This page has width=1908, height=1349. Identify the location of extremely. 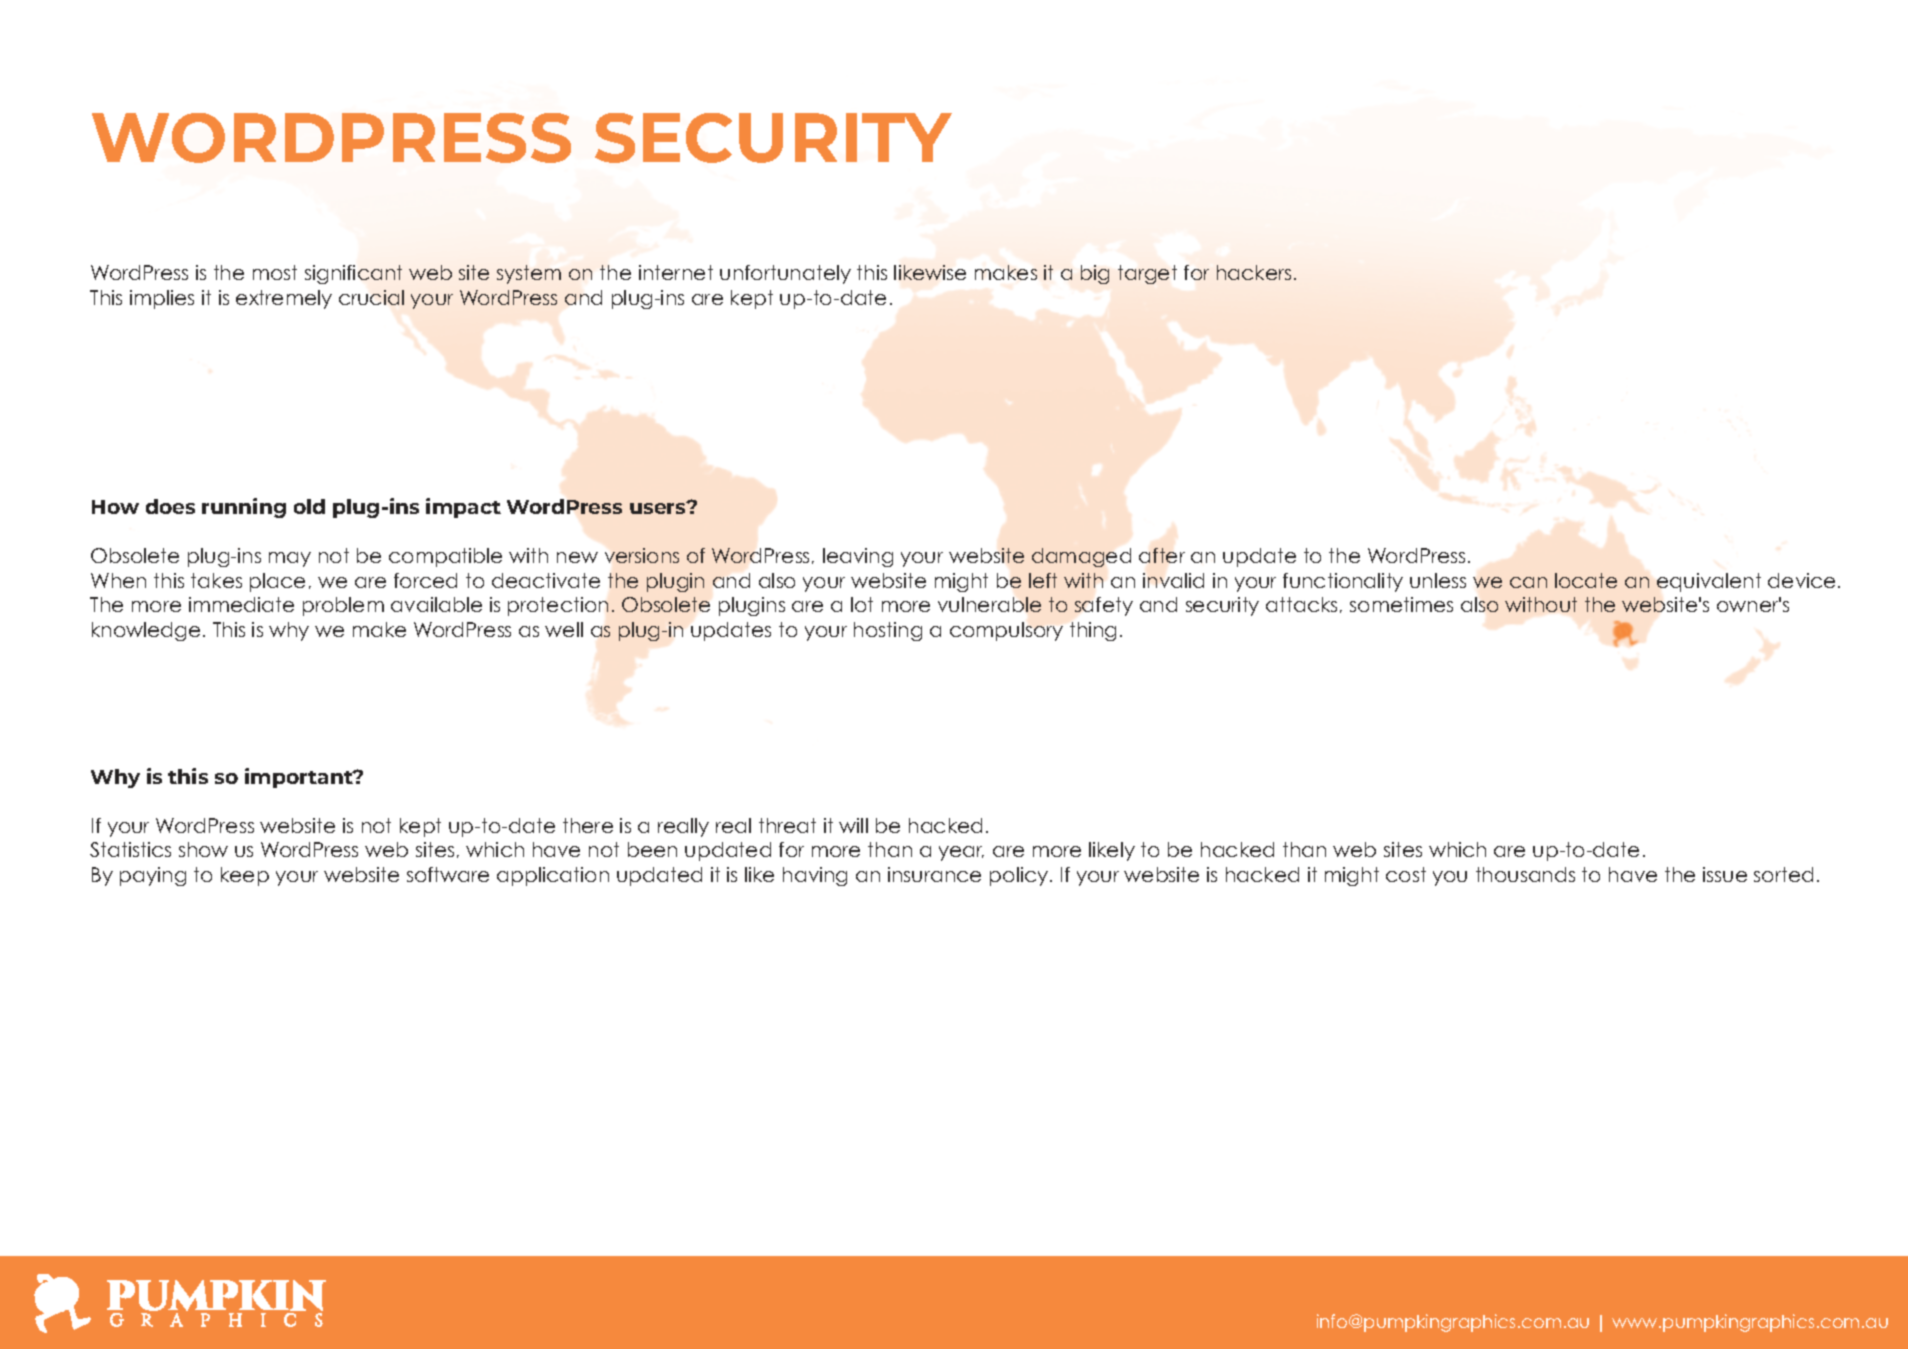
(284, 299).
